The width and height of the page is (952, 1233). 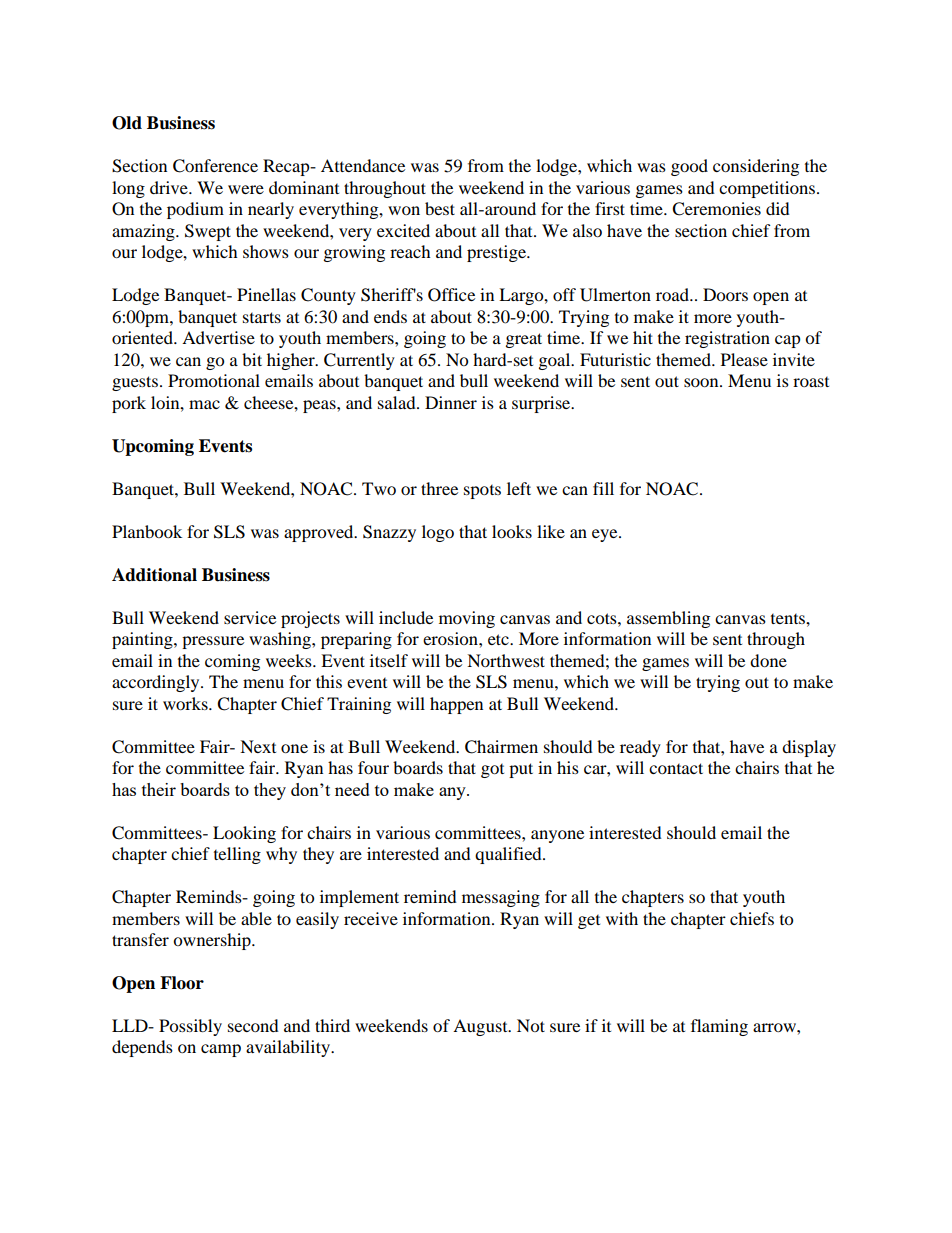 What do you see at coordinates (702, 382) in the page?
I see `soon` at bounding box center [702, 382].
